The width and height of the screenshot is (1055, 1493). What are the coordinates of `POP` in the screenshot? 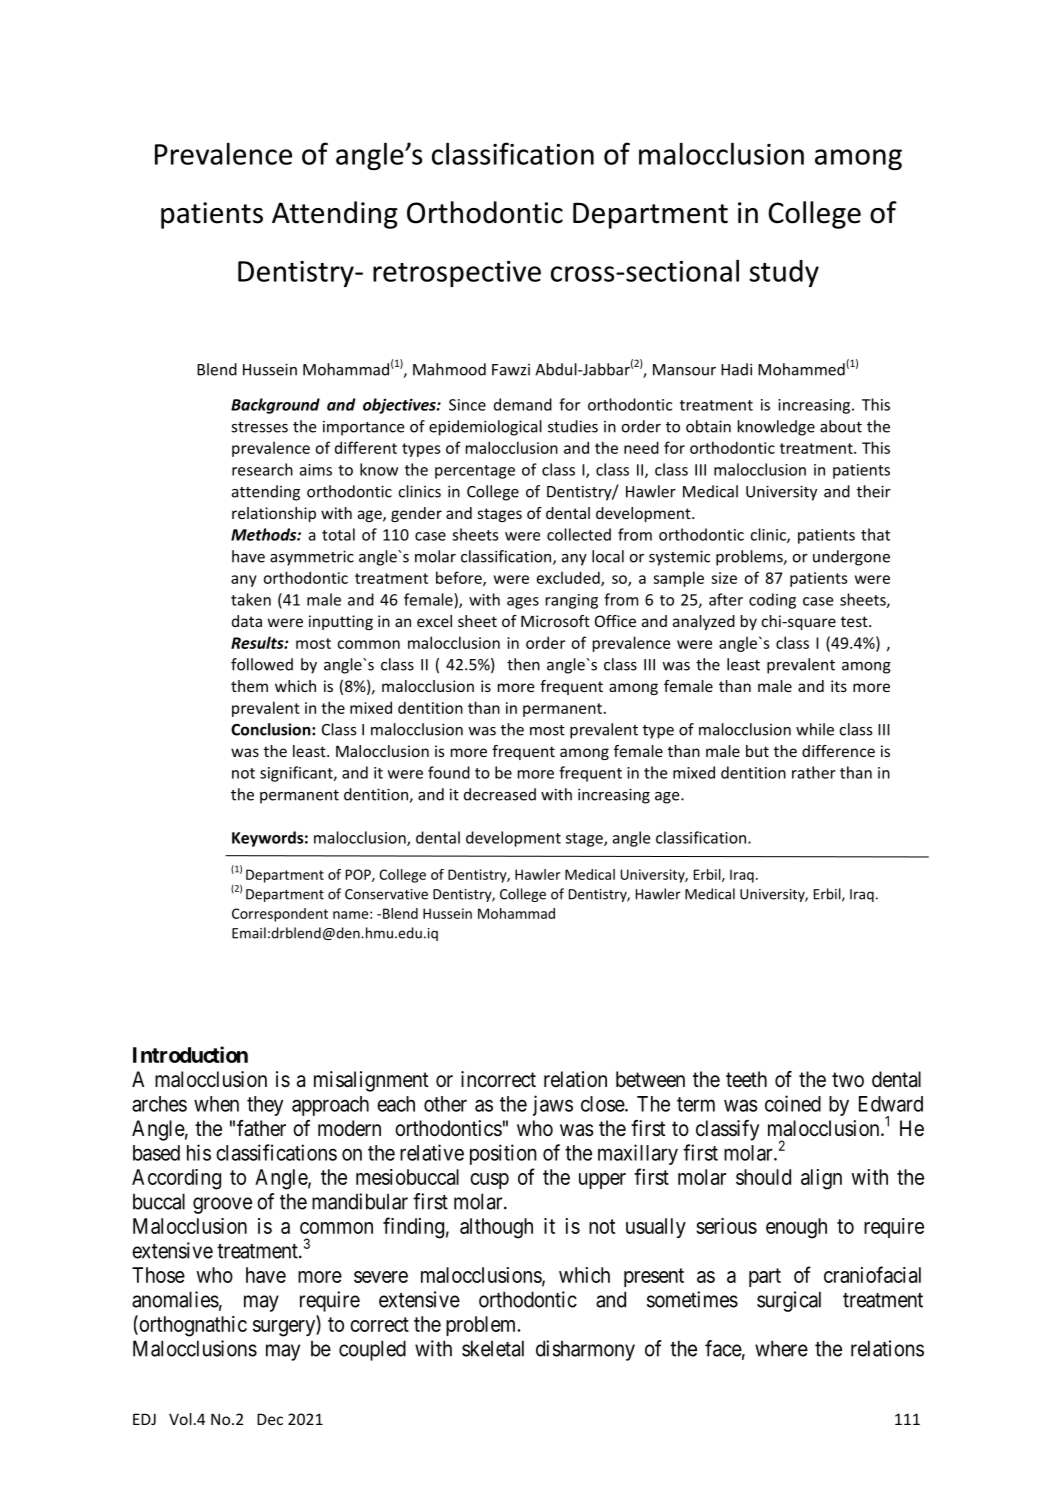 It's located at (359, 875).
